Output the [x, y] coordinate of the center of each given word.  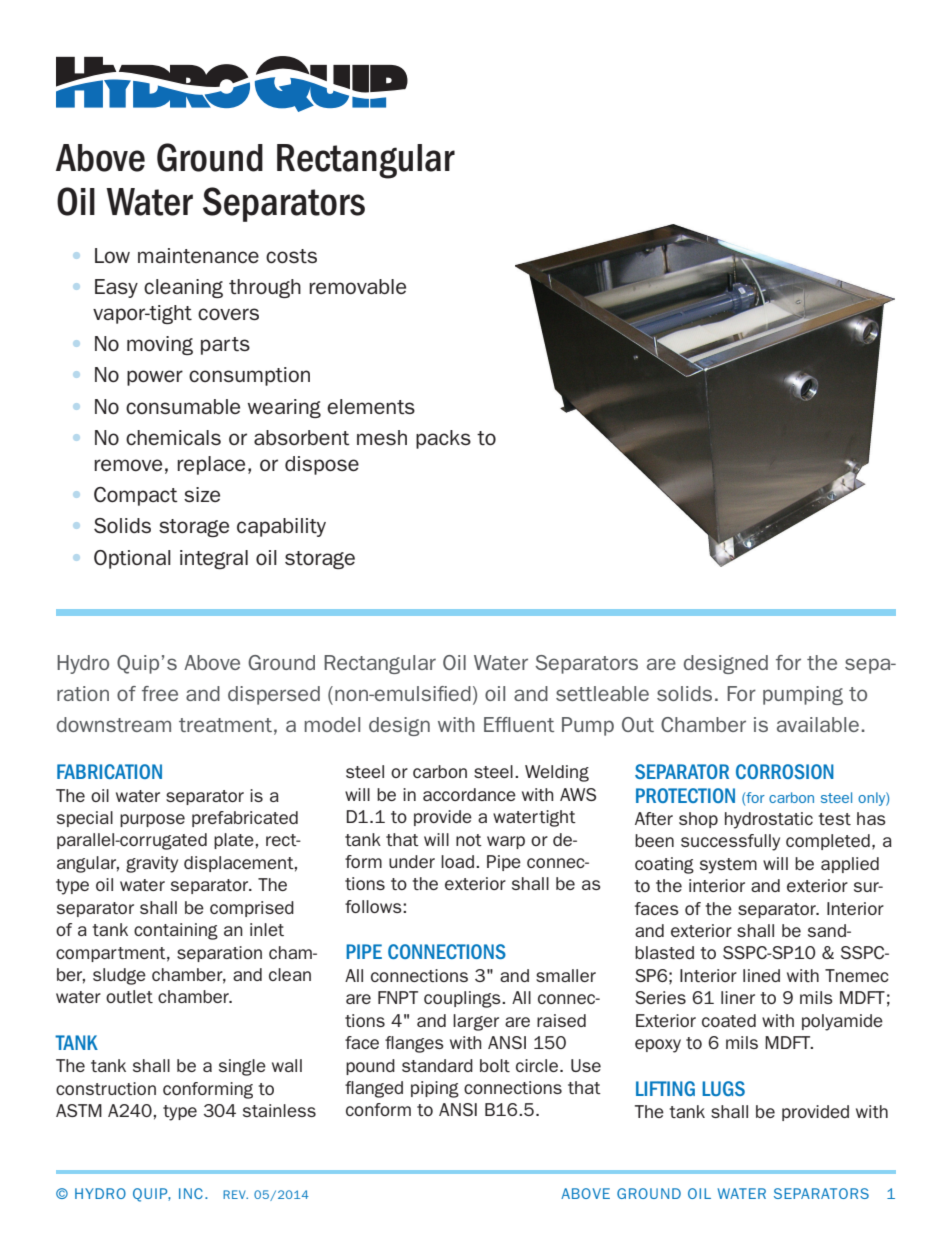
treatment [225, 725]
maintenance [198, 256]
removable [357, 286]
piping [435, 1089]
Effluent [519, 724]
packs [443, 439]
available [818, 724]
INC [191, 1193]
